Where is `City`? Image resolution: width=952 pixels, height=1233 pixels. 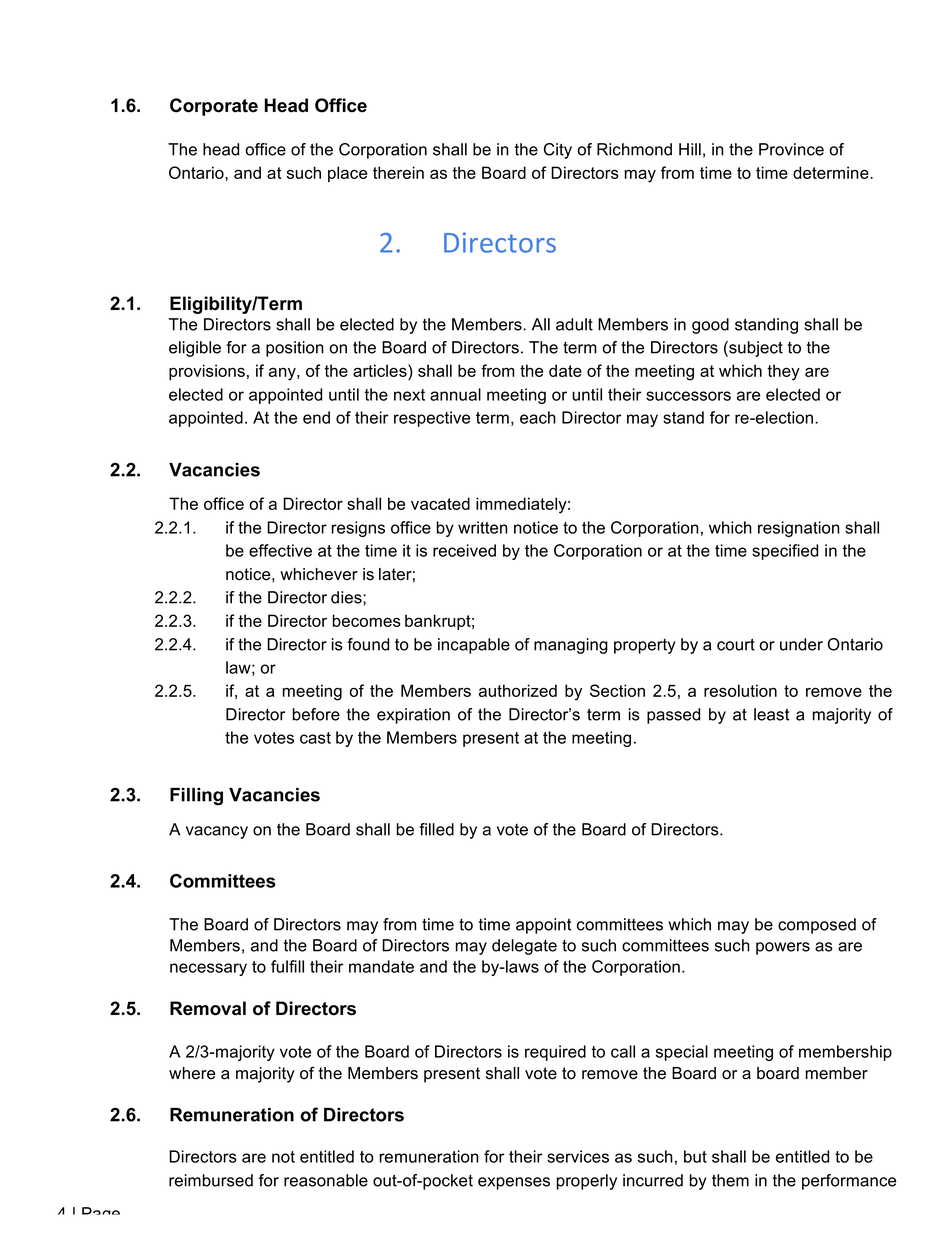 City is located at coordinates (558, 151).
